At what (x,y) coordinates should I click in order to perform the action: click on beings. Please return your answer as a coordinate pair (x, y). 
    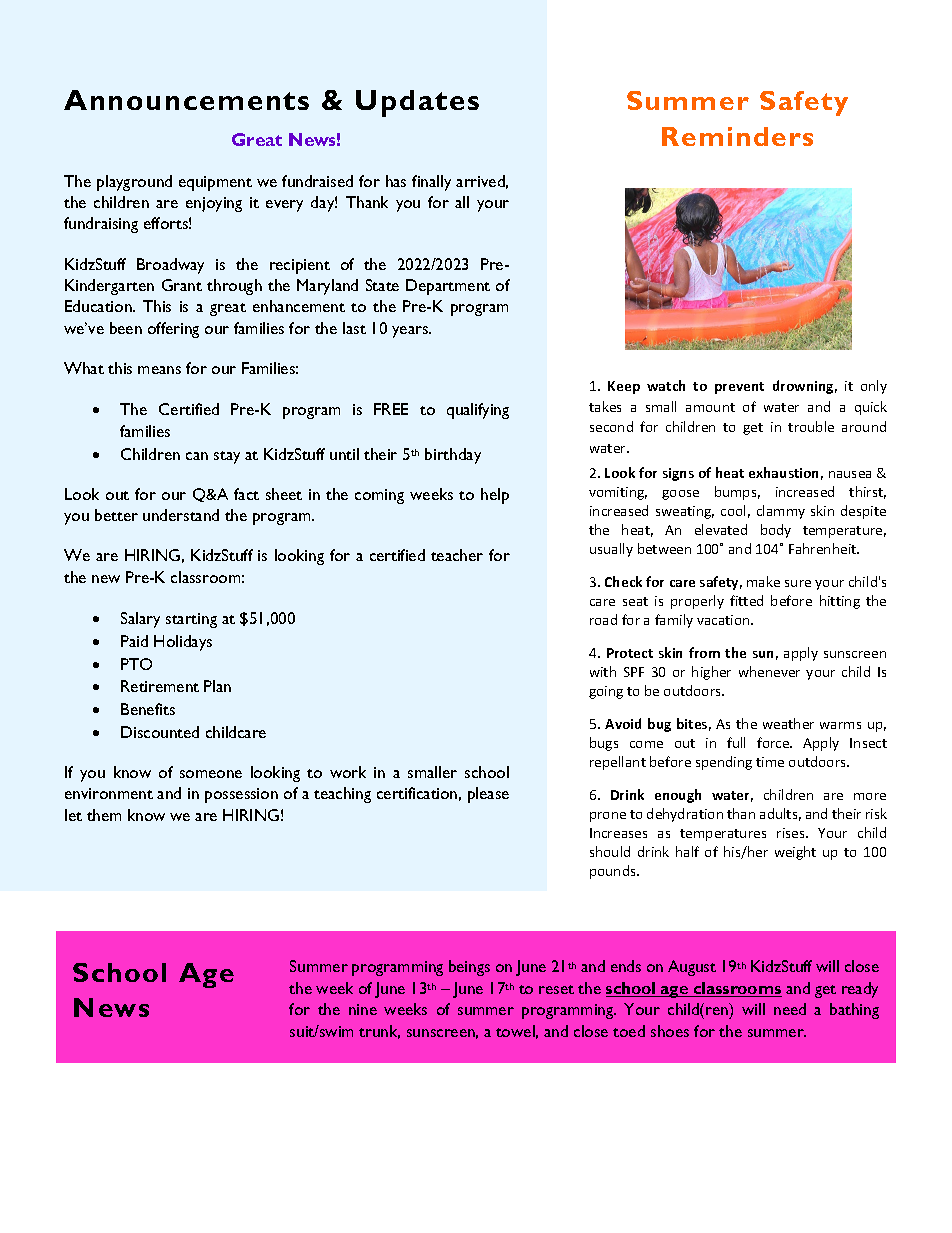
    Looking at the image, I should click on (469, 968).
